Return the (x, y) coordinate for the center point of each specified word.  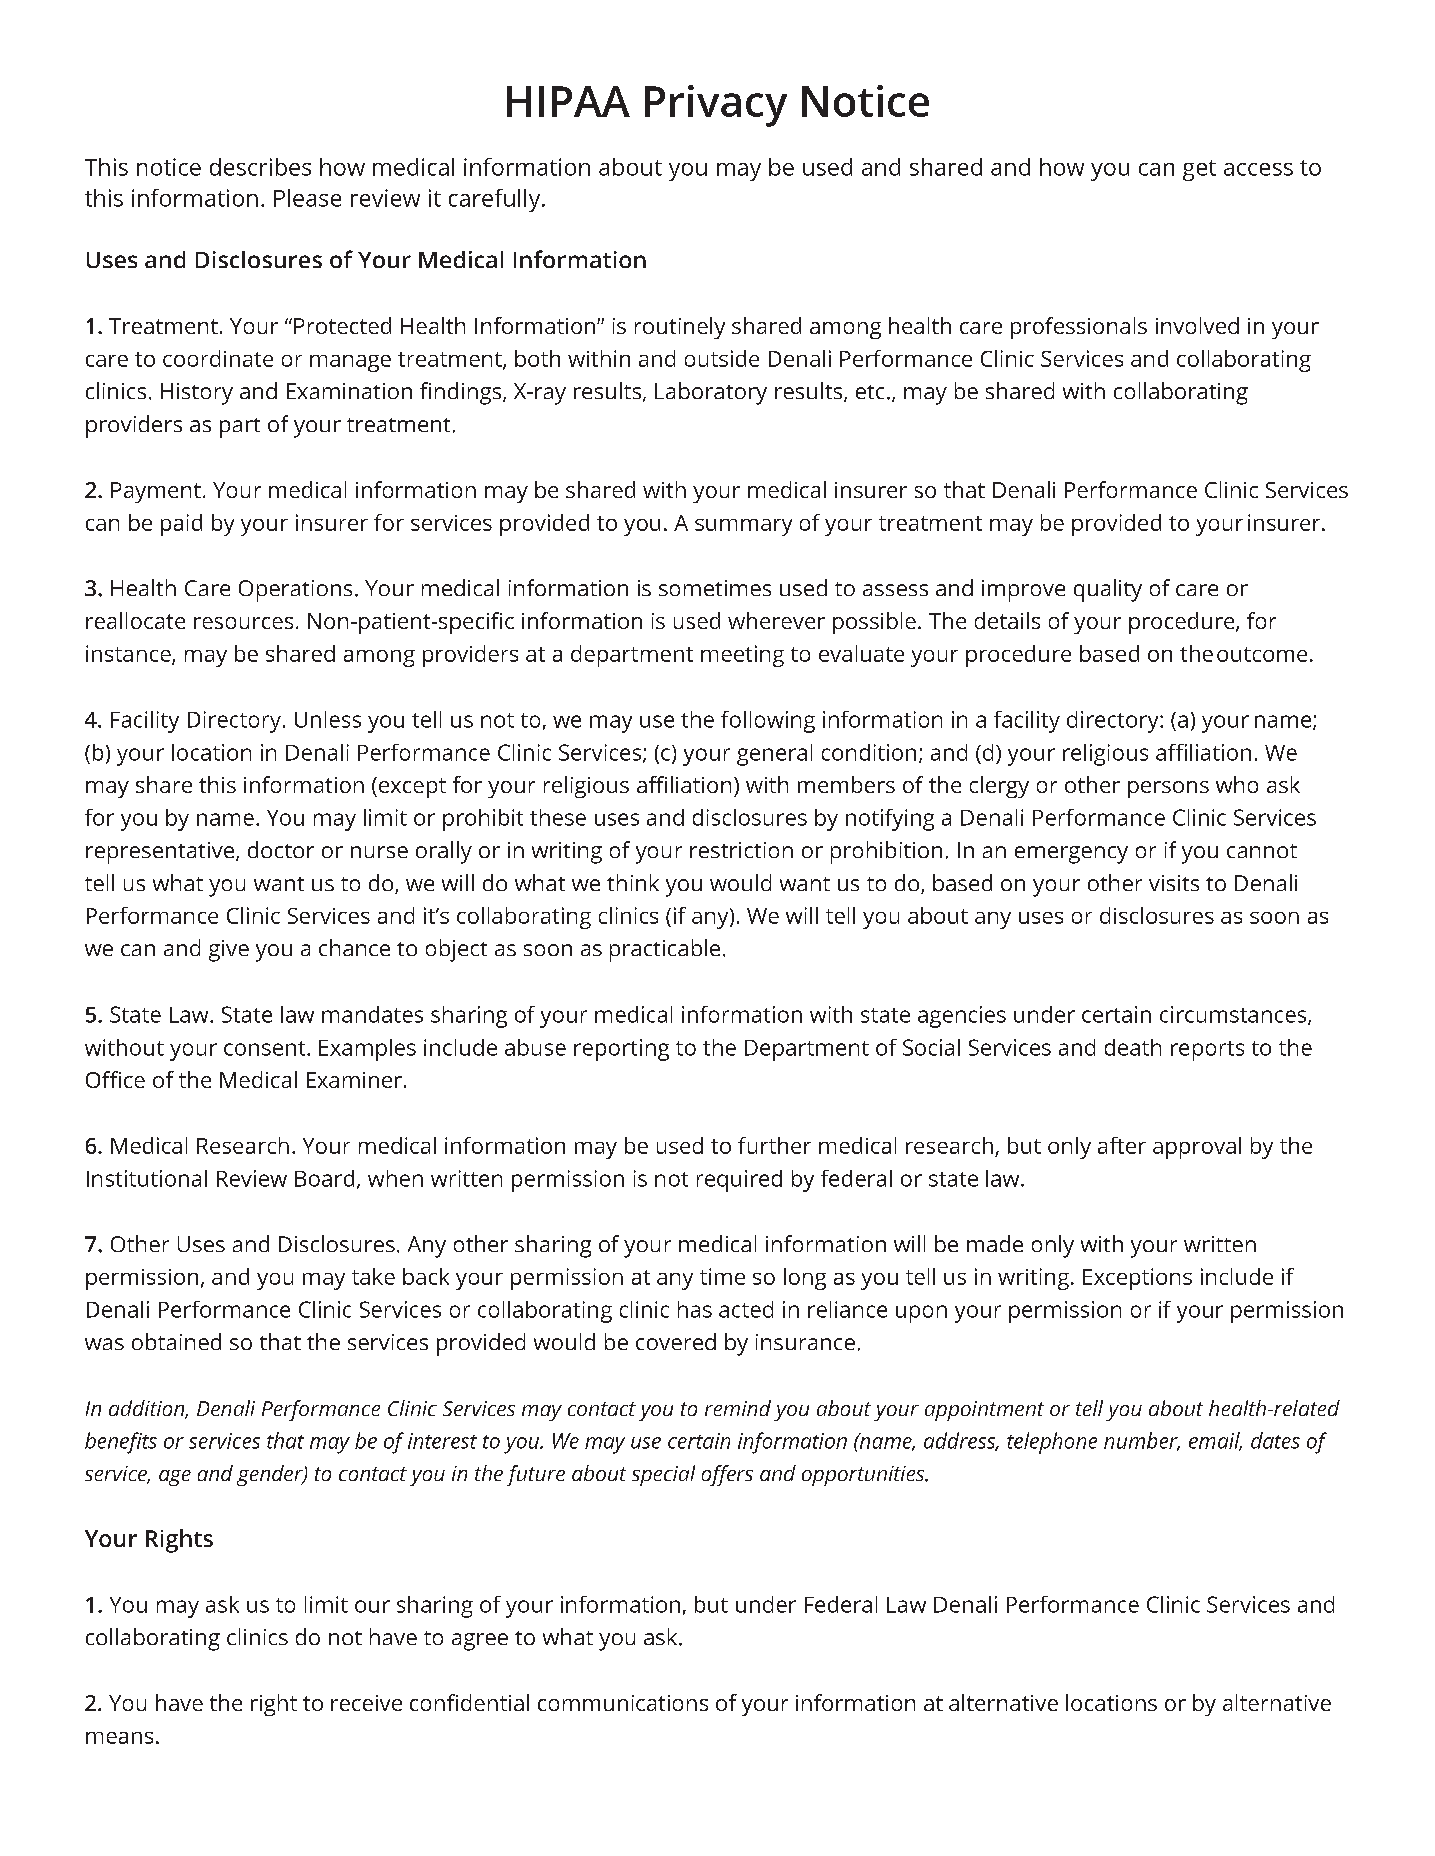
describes (260, 167)
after (1122, 1145)
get (1199, 170)
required (739, 1181)
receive (366, 1703)
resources (243, 623)
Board (324, 1178)
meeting (742, 656)
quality (1108, 590)
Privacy (716, 106)
